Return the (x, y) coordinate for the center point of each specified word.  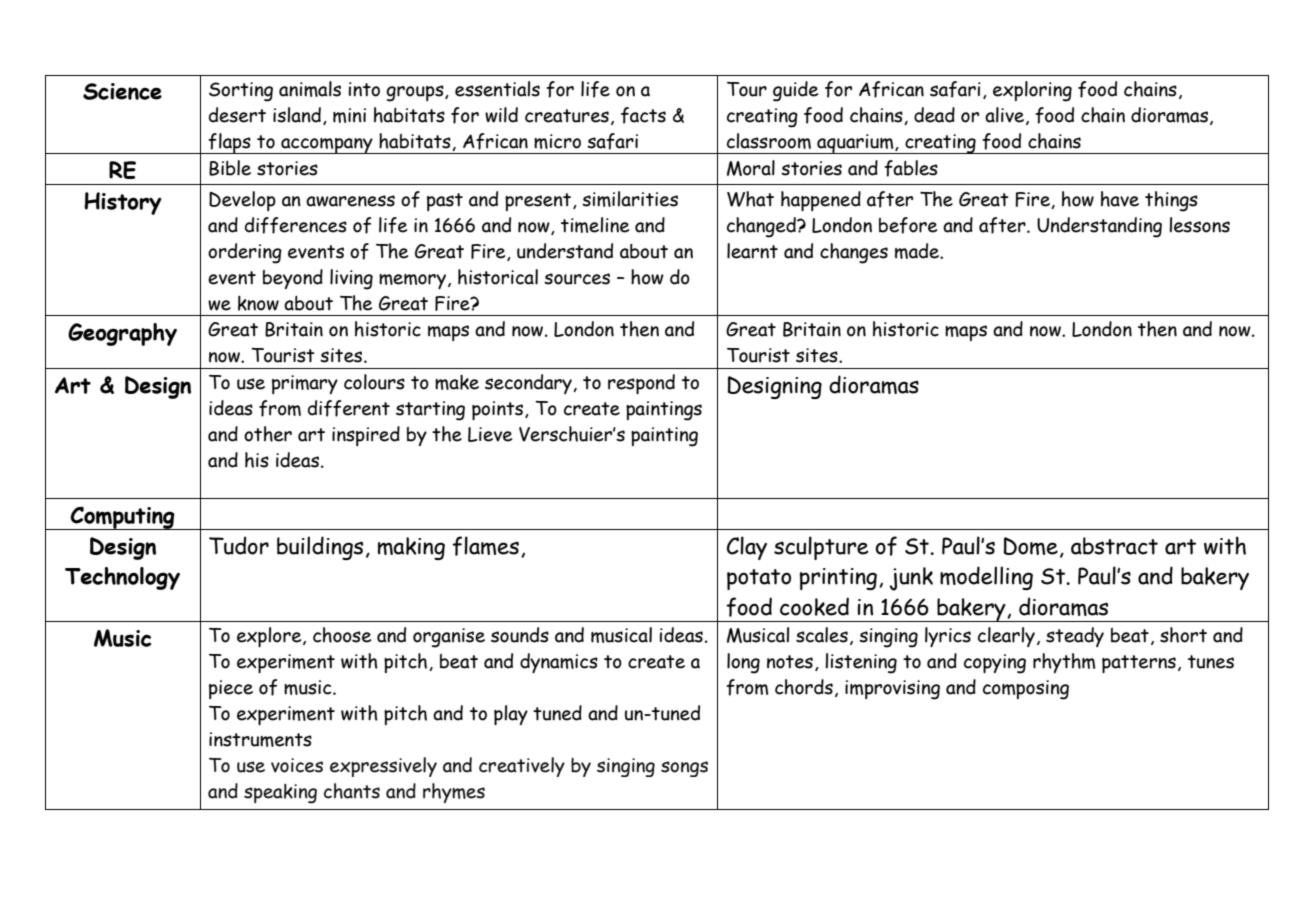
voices (297, 765)
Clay (747, 548)
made (918, 251)
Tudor (239, 545)
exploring (1032, 91)
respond (641, 384)
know (258, 303)
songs (684, 769)
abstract (1114, 546)
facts (643, 115)
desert (237, 115)
